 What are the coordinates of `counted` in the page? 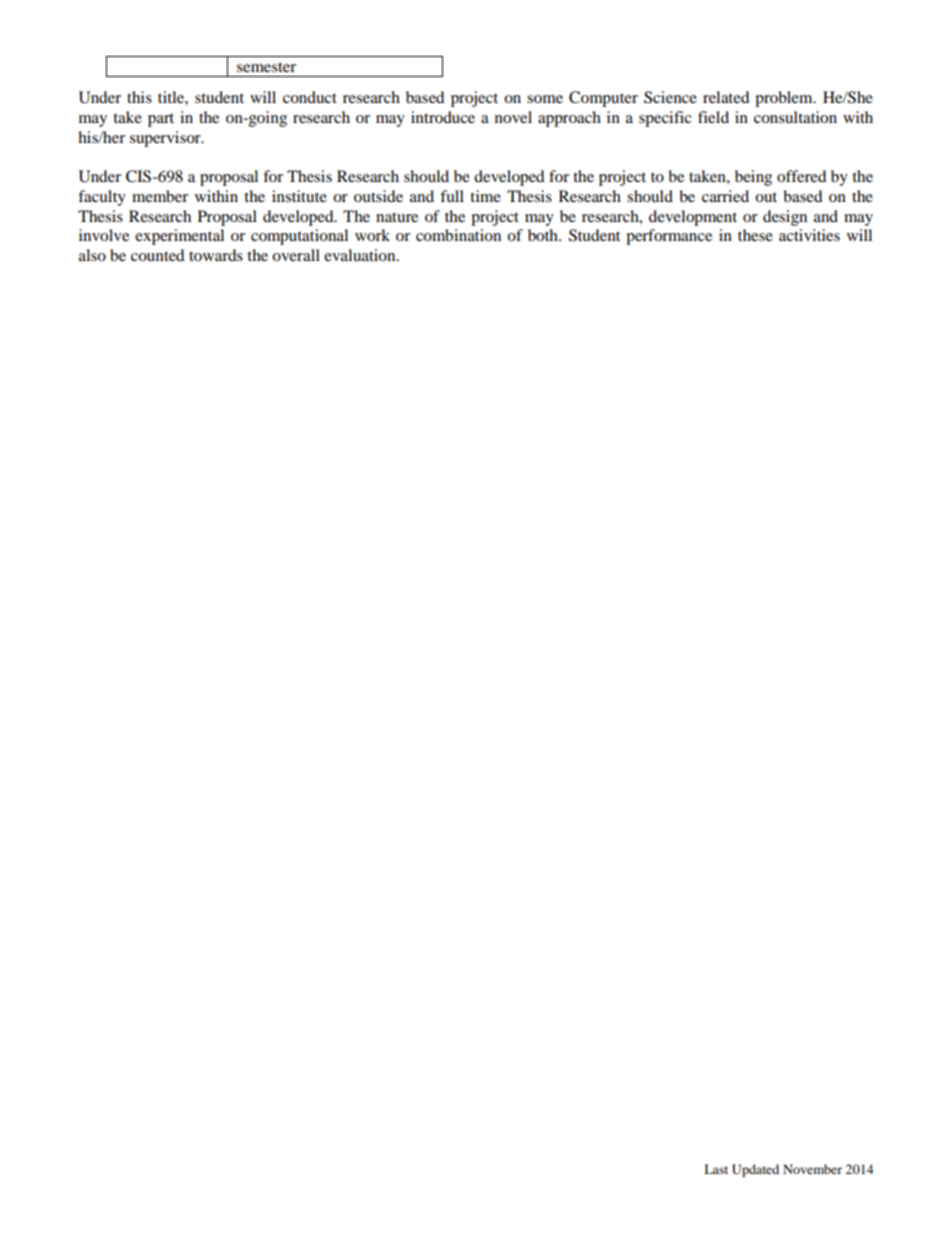 It's located at (158, 255).
